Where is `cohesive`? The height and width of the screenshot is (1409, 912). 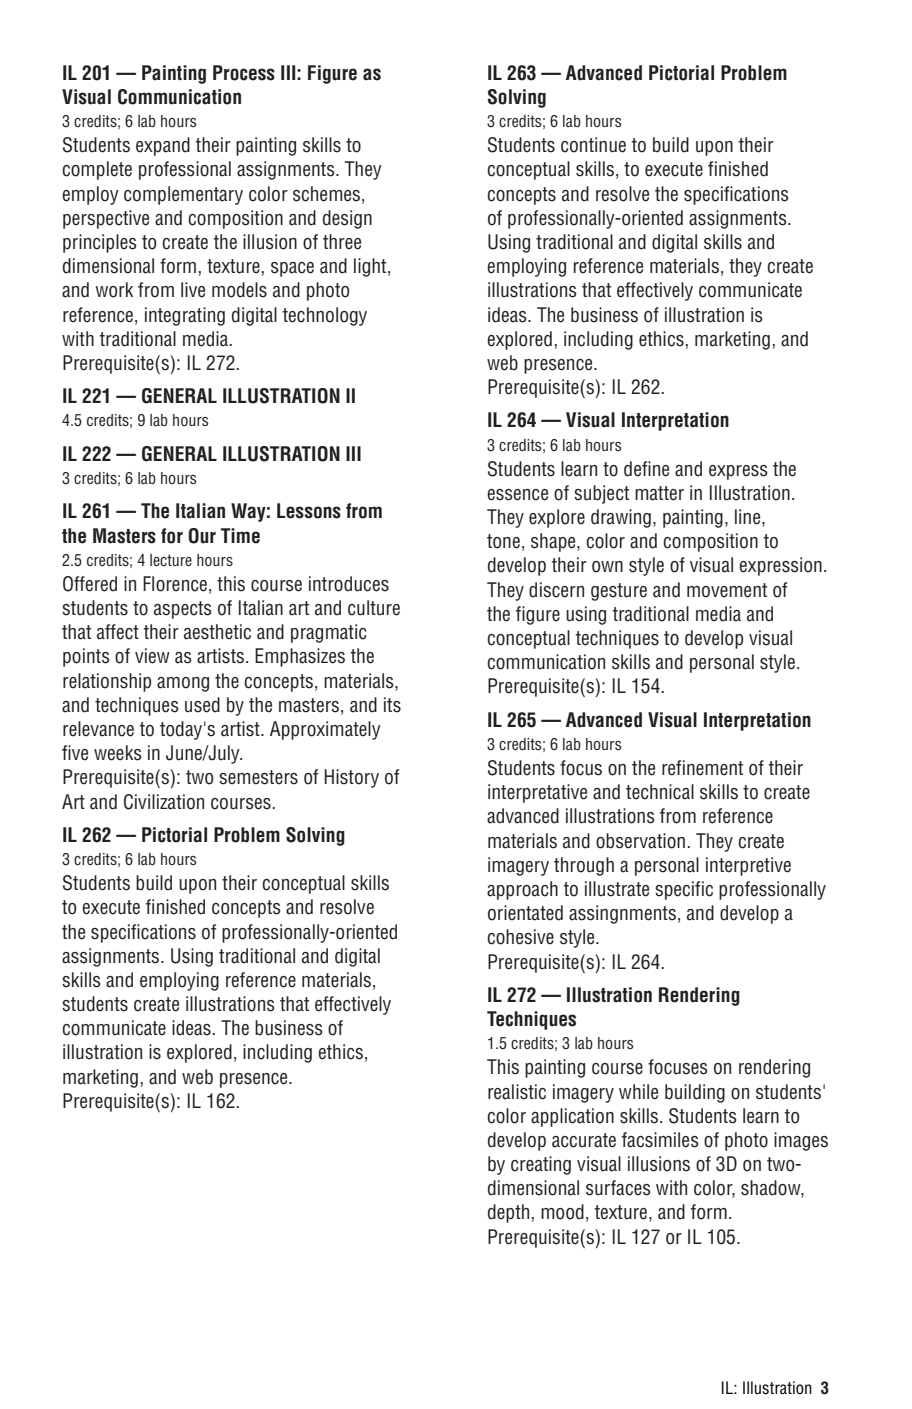
cohesive is located at coordinates (520, 937).
